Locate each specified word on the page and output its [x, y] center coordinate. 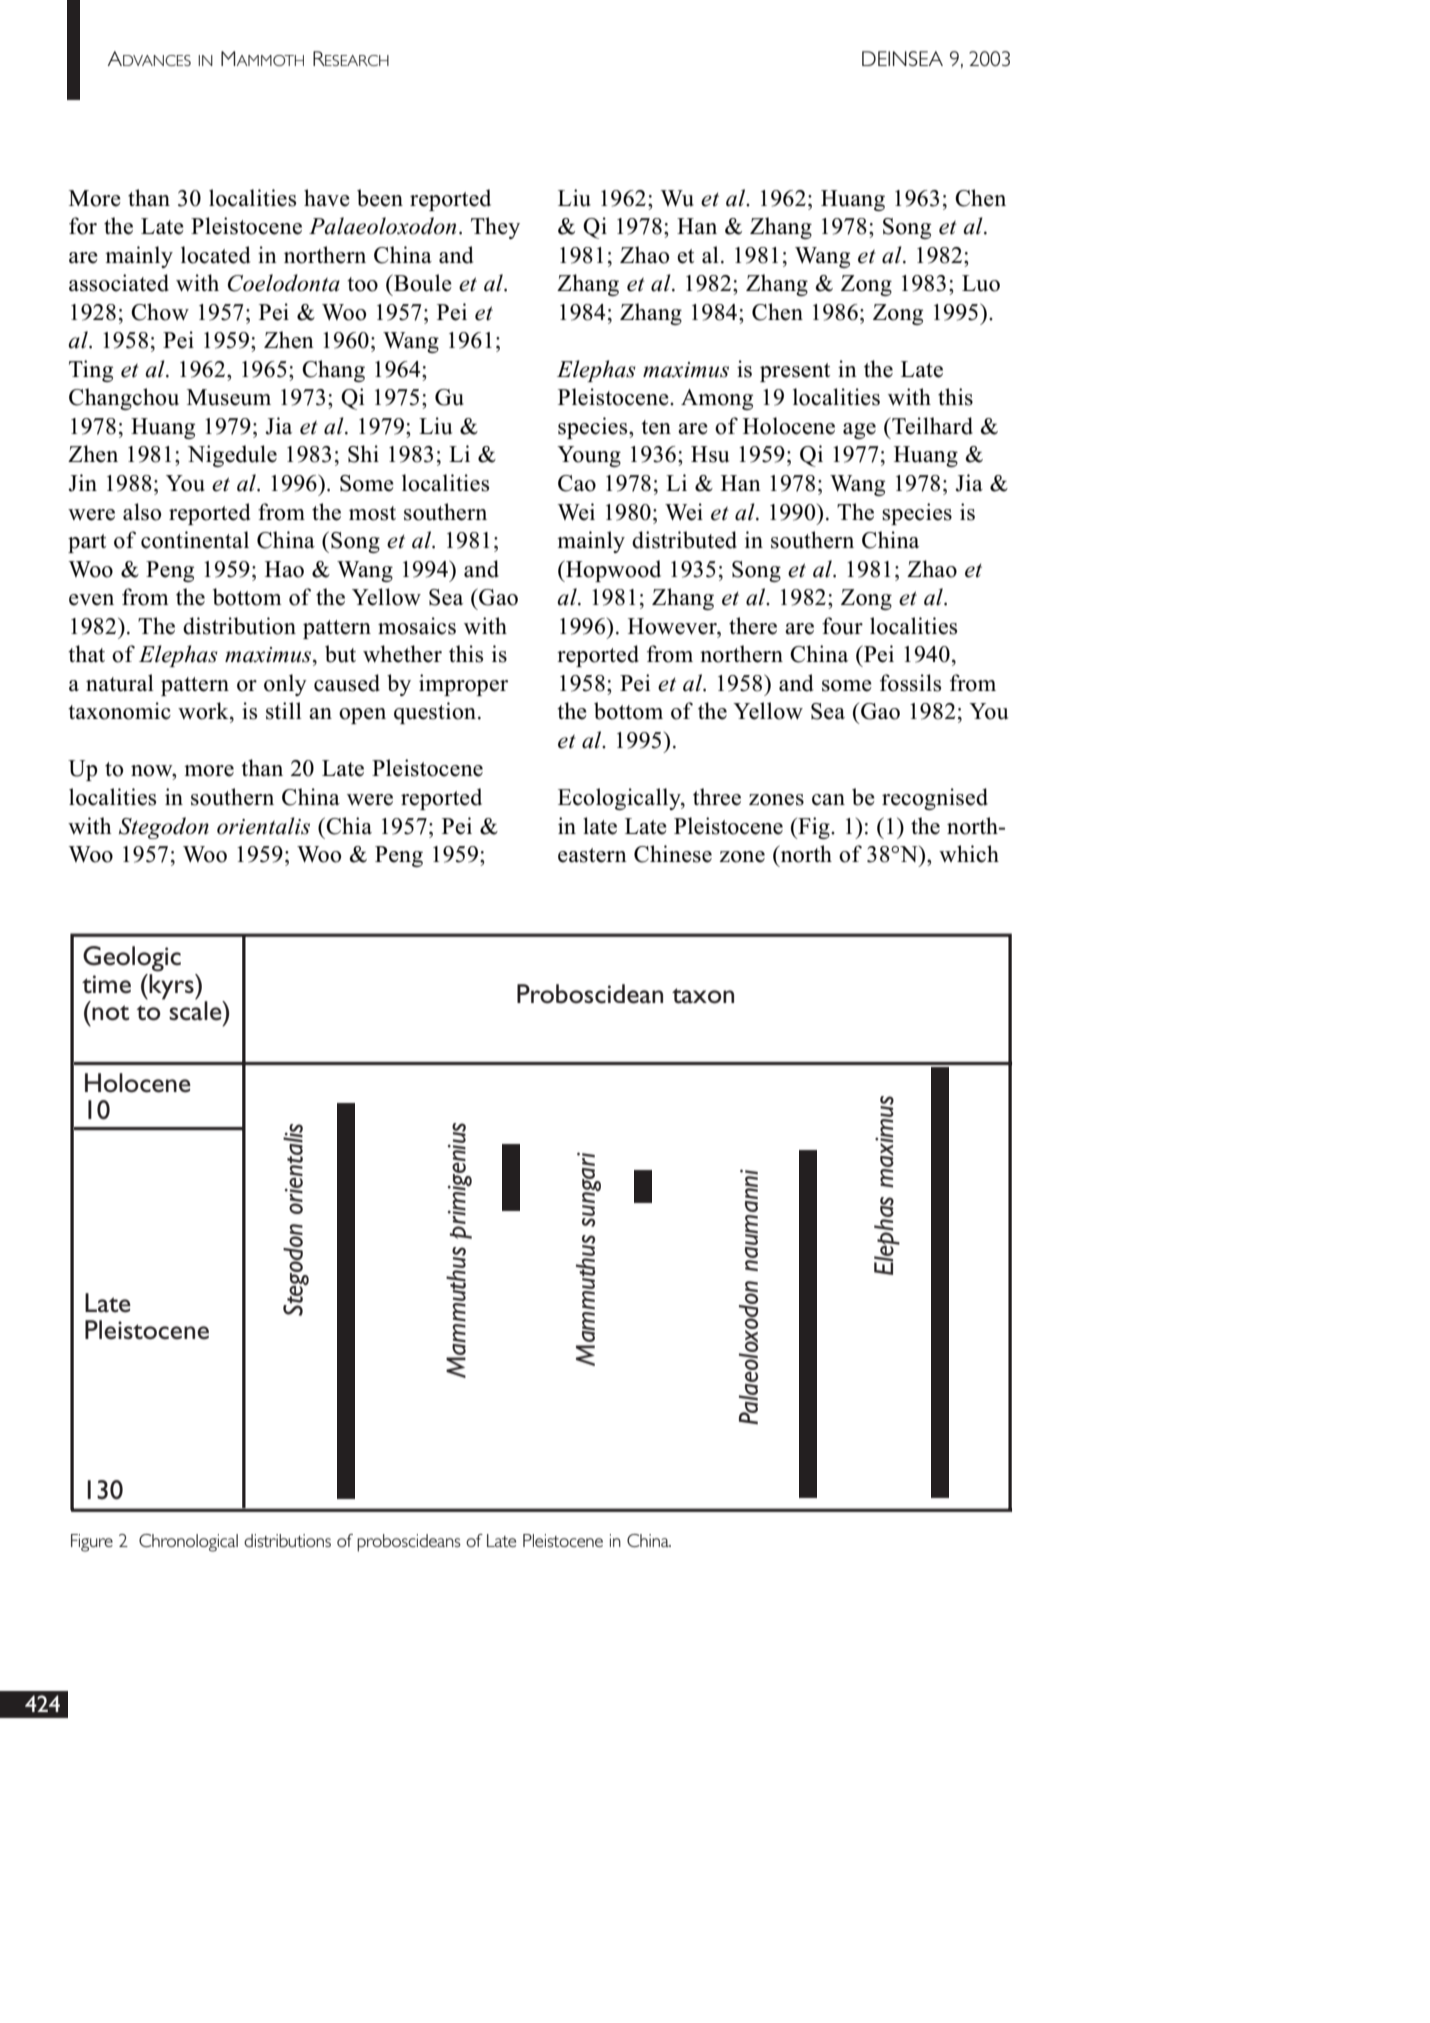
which [969, 854]
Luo [981, 283]
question [436, 713]
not [110, 1013]
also [142, 512]
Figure [92, 1543]
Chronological [188, 1543]
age [859, 431]
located [216, 255]
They [495, 228]
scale [196, 1010]
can [828, 800]
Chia [348, 826]
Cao [577, 483]
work [204, 711]
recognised [935, 799]
